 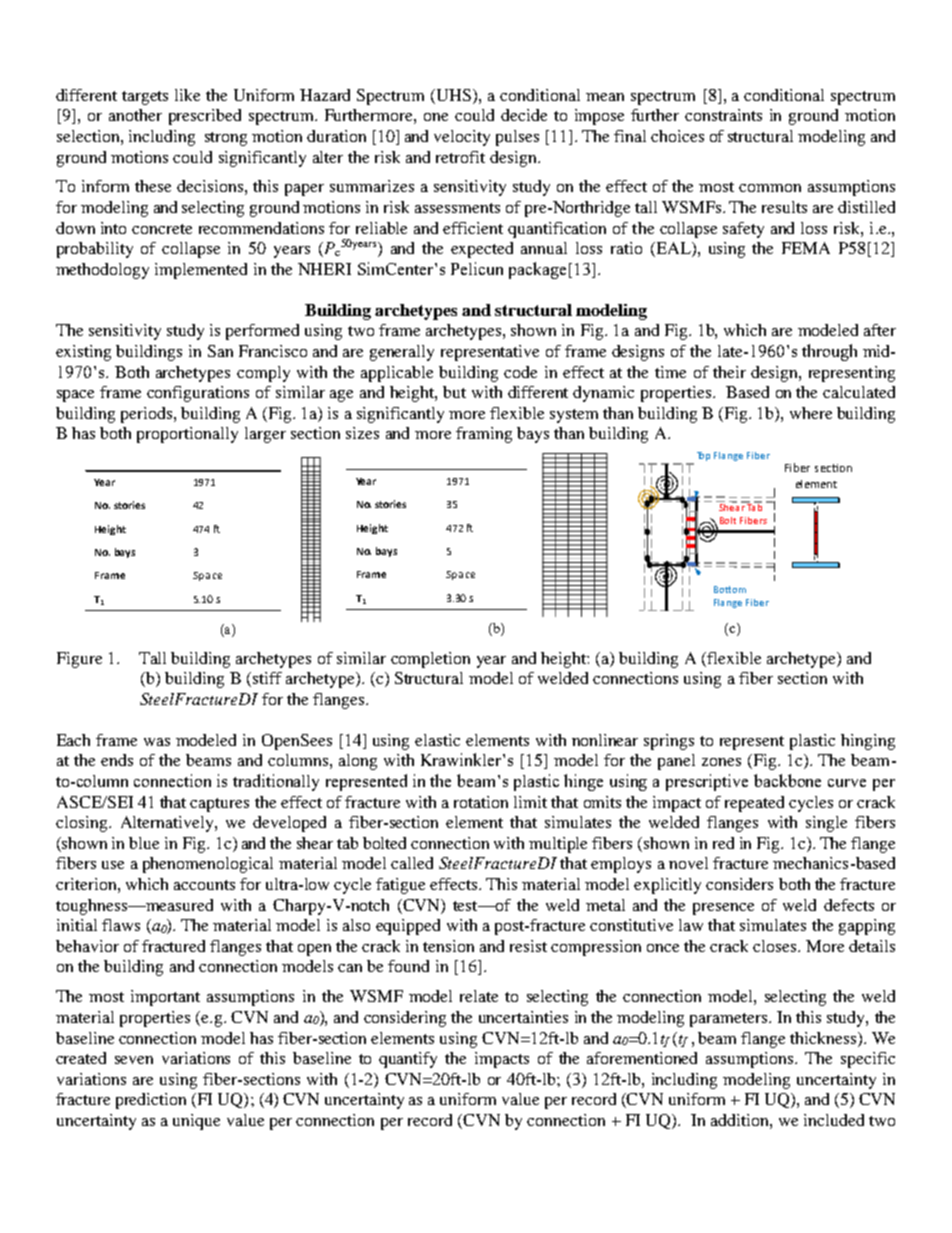 I want to click on Figure, so click(x=79, y=660).
